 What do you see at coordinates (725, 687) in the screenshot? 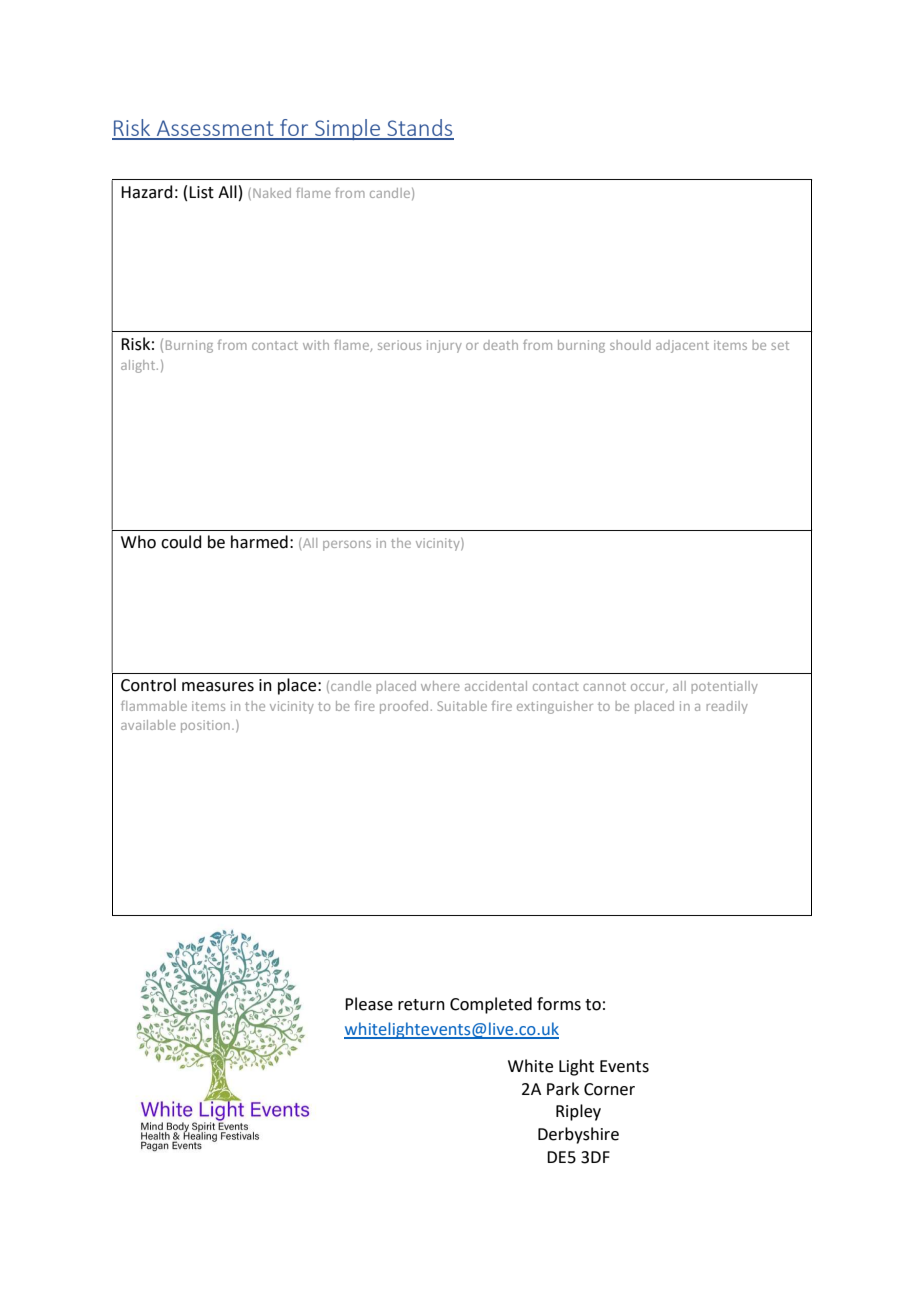
I see `potentially` at bounding box center [725, 687].
